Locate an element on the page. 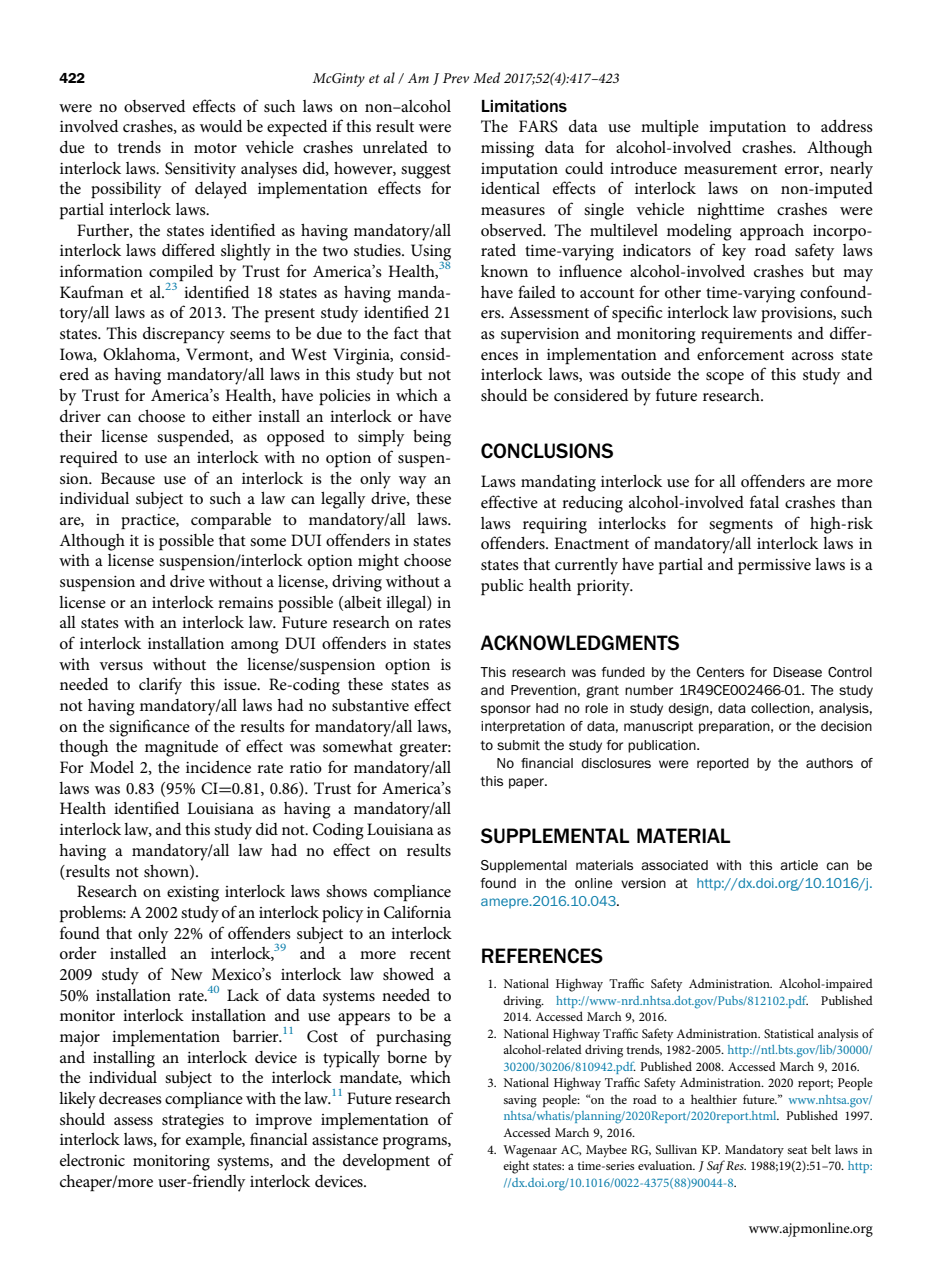  existing is located at coordinates (193, 894).
